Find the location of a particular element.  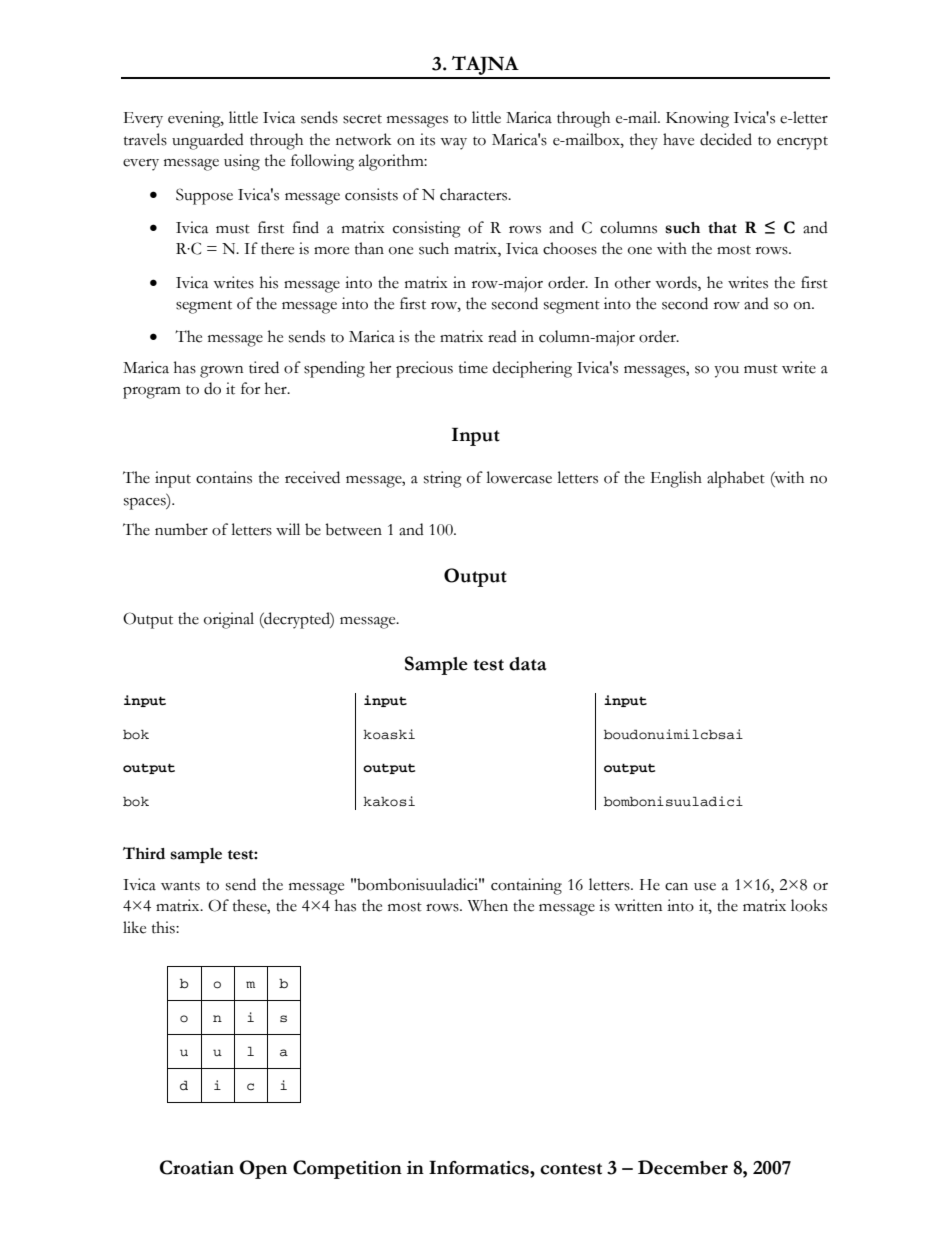

way is located at coordinates (453, 144).
